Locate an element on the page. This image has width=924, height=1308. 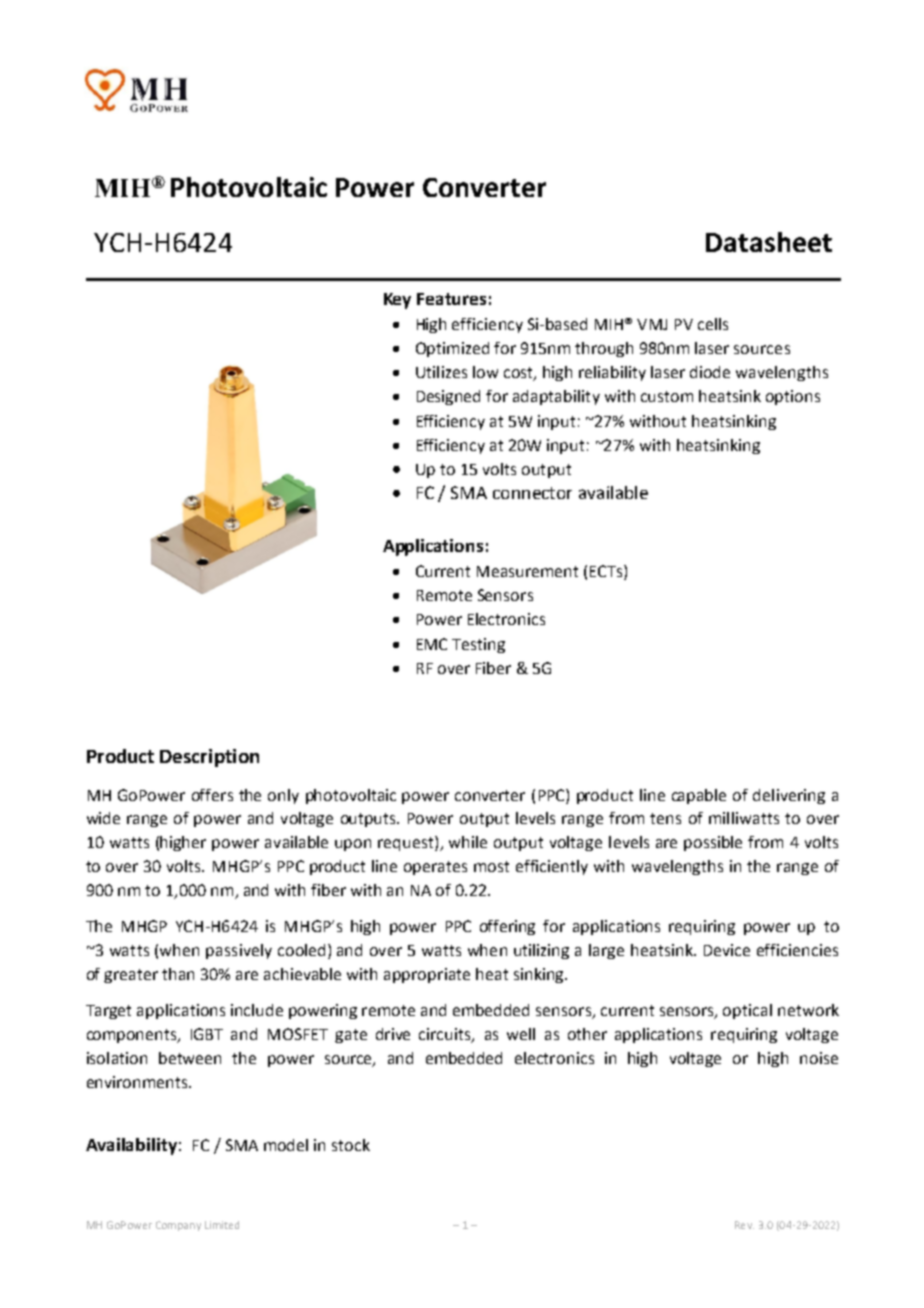
Datasheet is located at coordinates (769, 242).
